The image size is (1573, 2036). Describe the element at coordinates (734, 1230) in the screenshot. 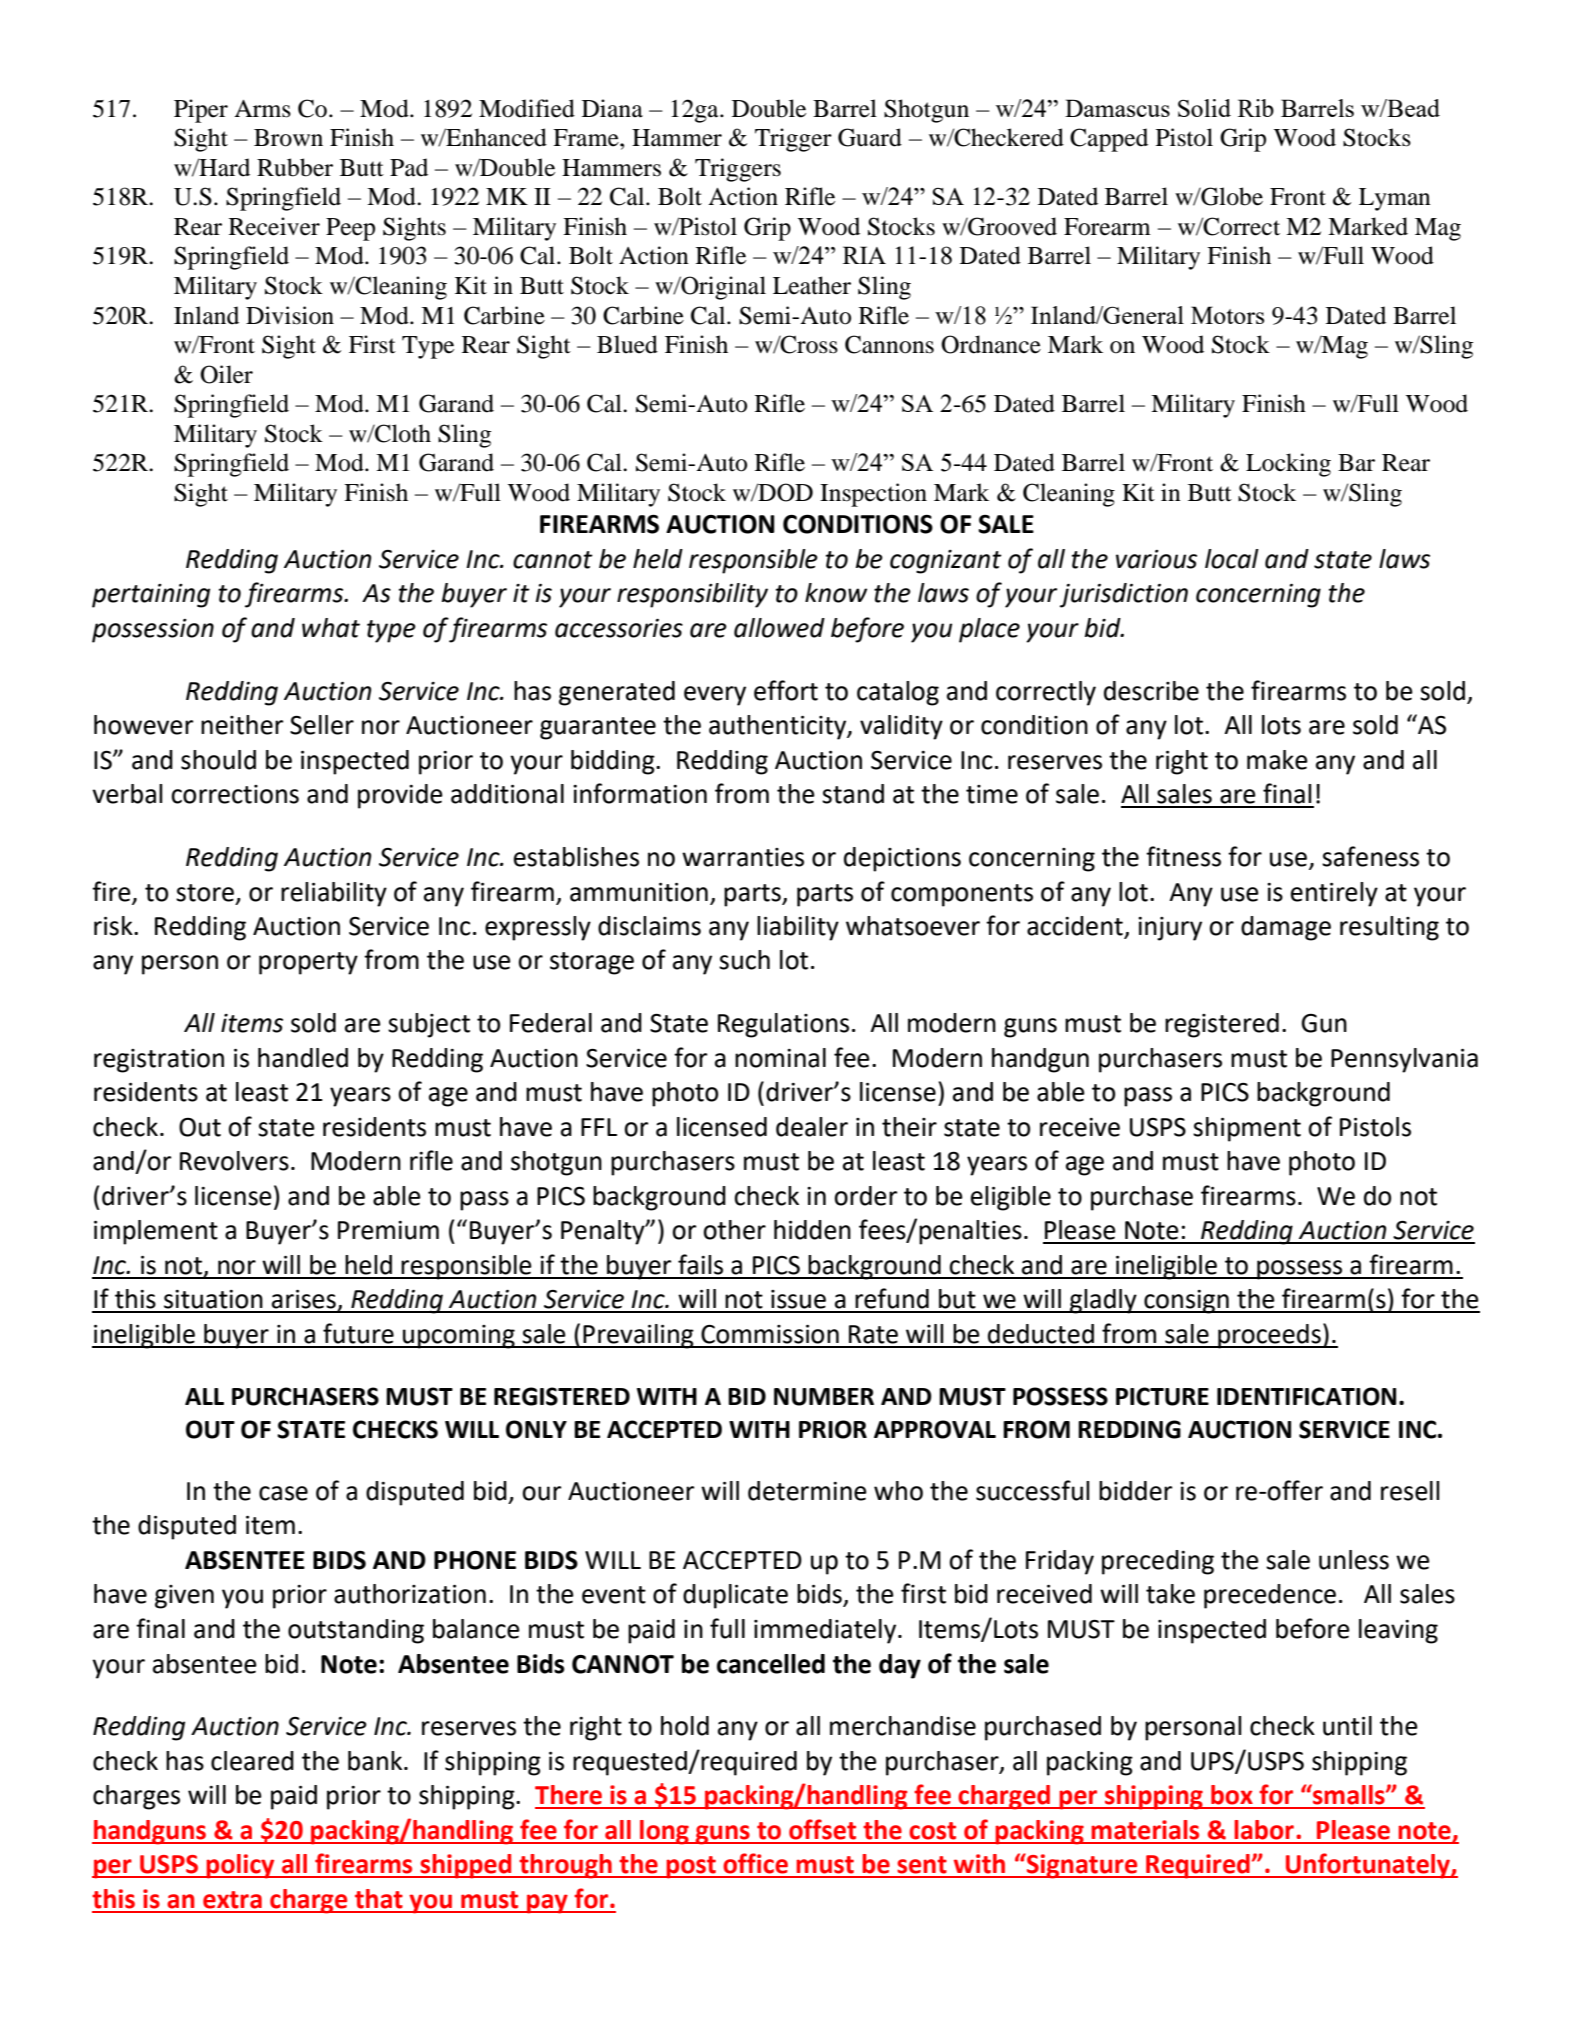

I see `other` at that location.
